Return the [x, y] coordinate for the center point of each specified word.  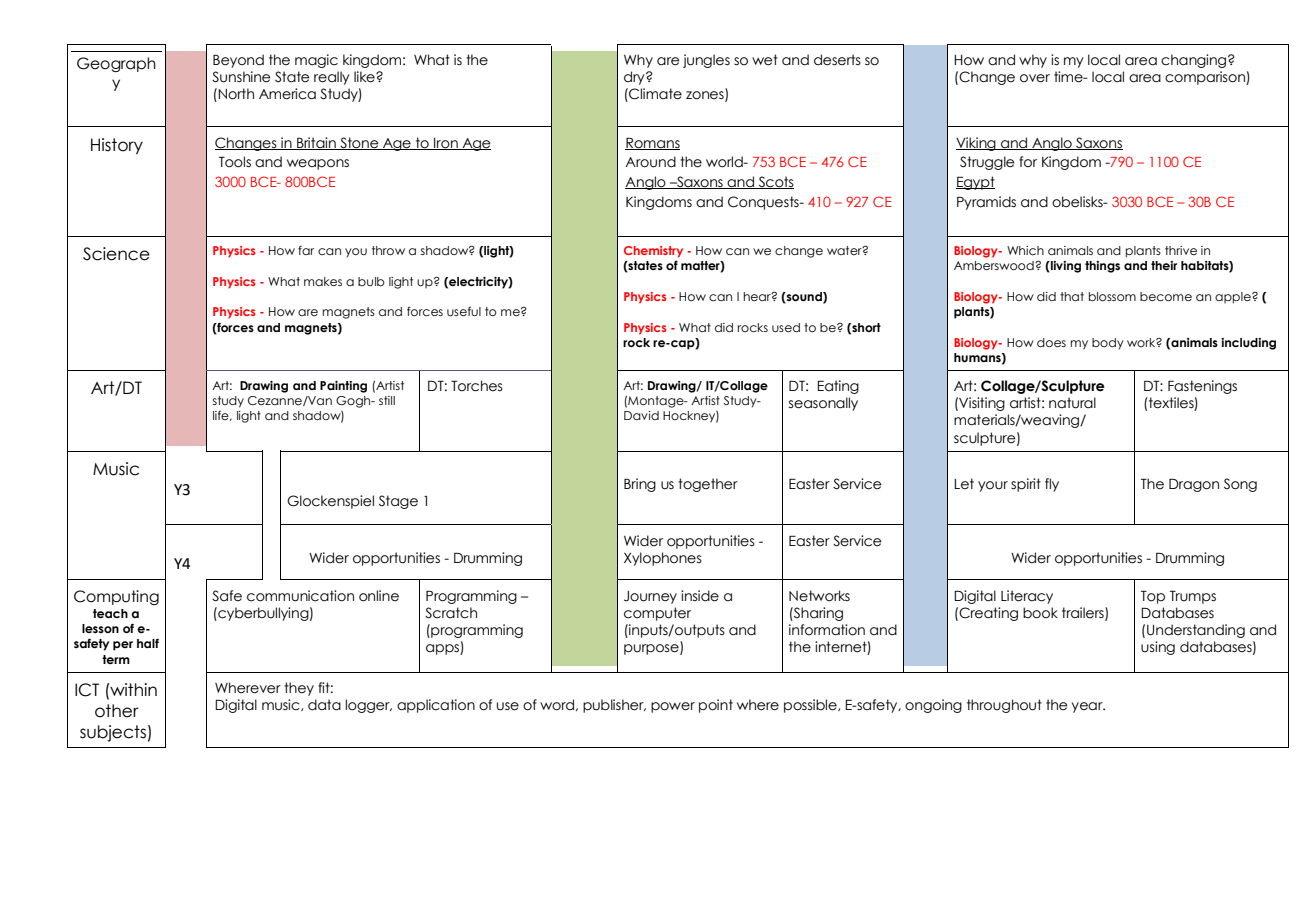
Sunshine [241, 77]
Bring [640, 485]
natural [1072, 403]
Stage [398, 502]
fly [1052, 485]
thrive [1181, 250]
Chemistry [653, 252]
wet [765, 60]
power [673, 707]
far [306, 250]
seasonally [823, 404]
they [299, 689]
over [1035, 78]
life [222, 416]
